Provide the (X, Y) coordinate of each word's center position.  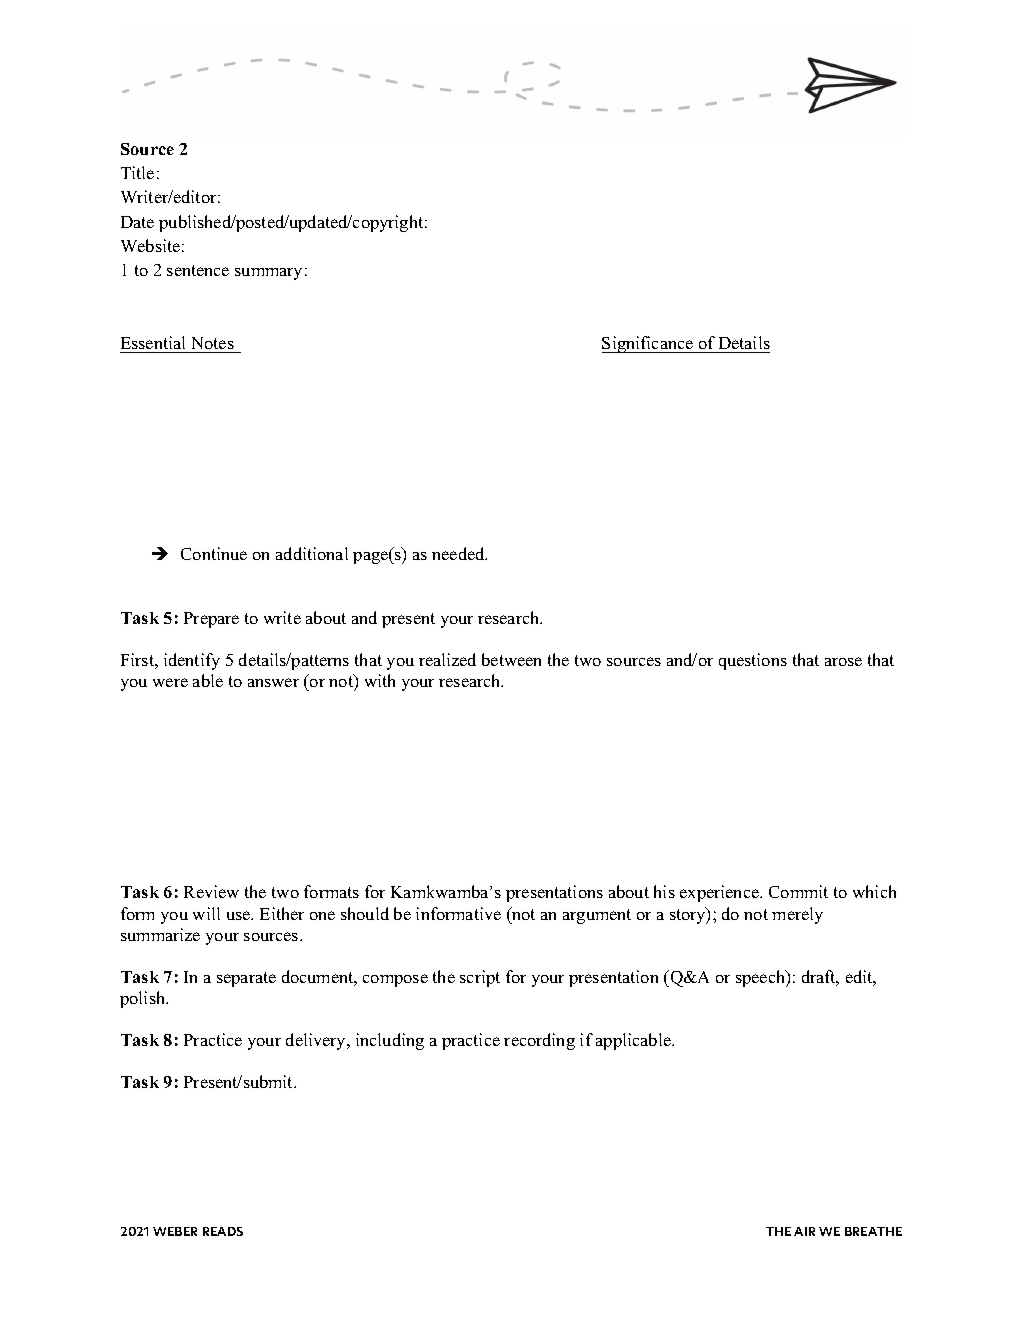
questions (753, 661)
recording (539, 1041)
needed (459, 553)
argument (597, 916)
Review (211, 891)
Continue (214, 553)
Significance (649, 344)
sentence (198, 270)
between (511, 659)
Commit (798, 891)
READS (223, 1231)
